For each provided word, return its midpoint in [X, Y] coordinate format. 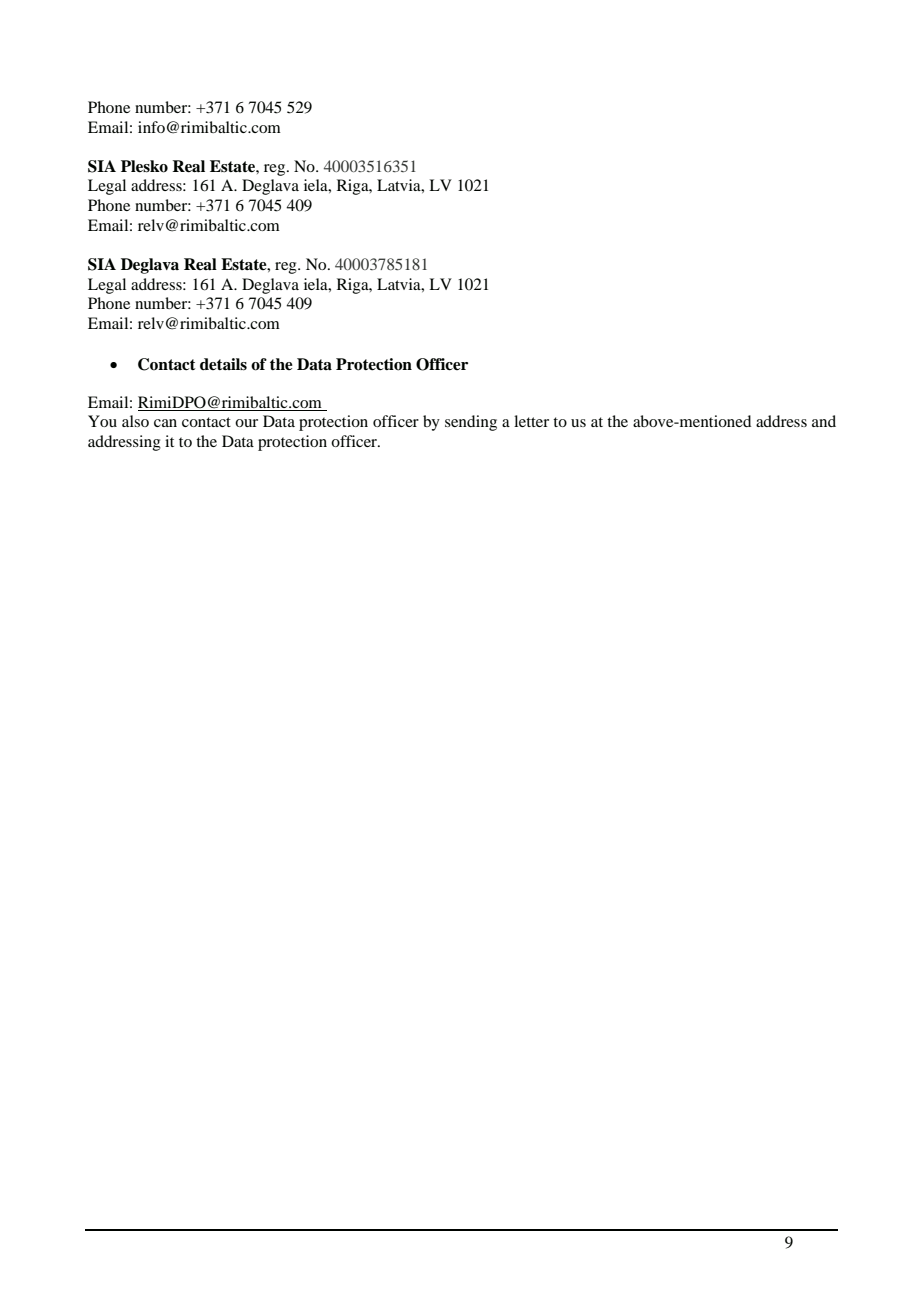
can [165, 423]
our [246, 423]
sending [471, 423]
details [223, 364]
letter [531, 421]
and [824, 421]
